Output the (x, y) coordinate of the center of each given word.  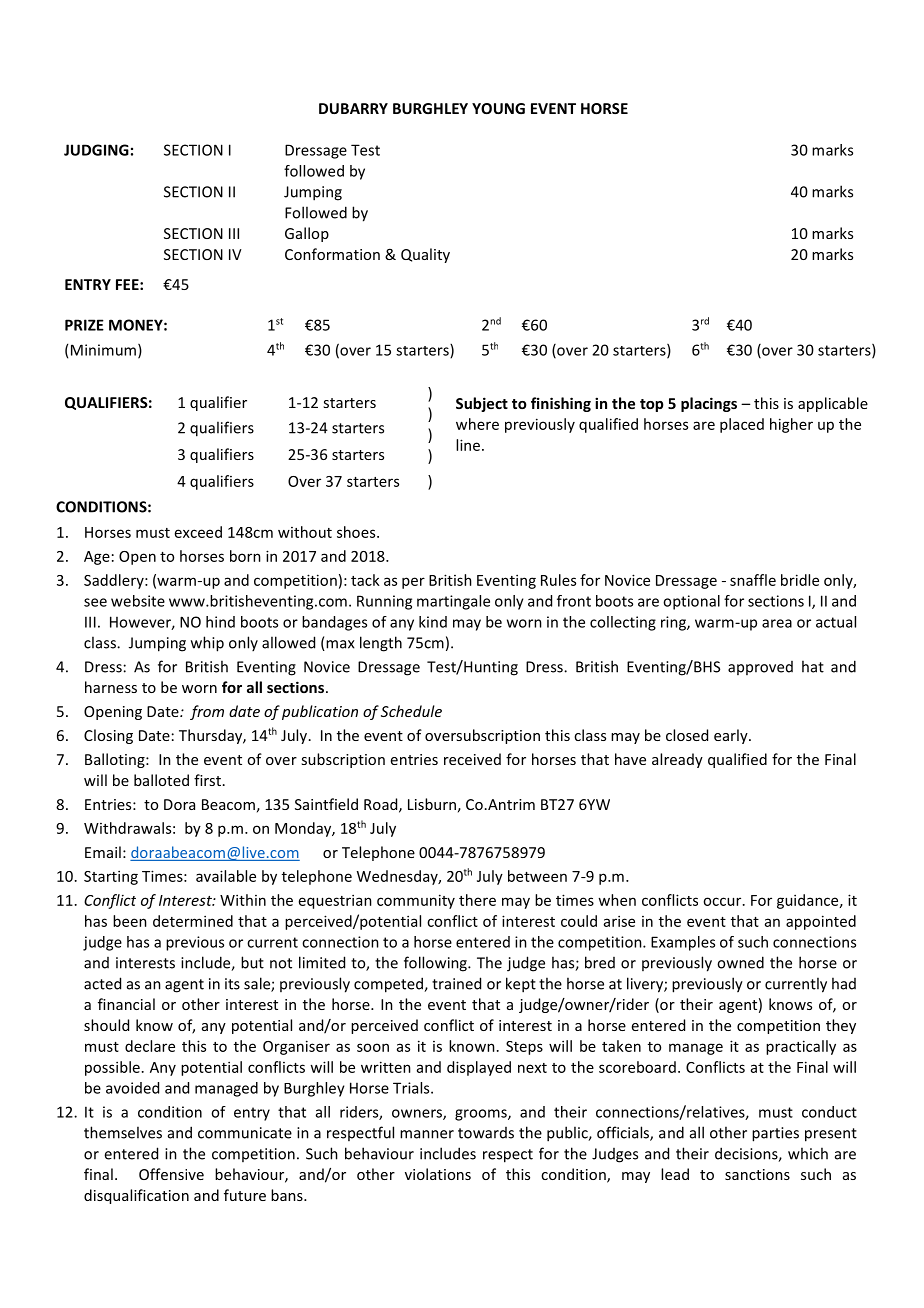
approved (760, 668)
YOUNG (498, 108)
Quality (425, 255)
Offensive (171, 1174)
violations (438, 1174)
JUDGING (96, 150)
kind (433, 622)
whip (207, 644)
